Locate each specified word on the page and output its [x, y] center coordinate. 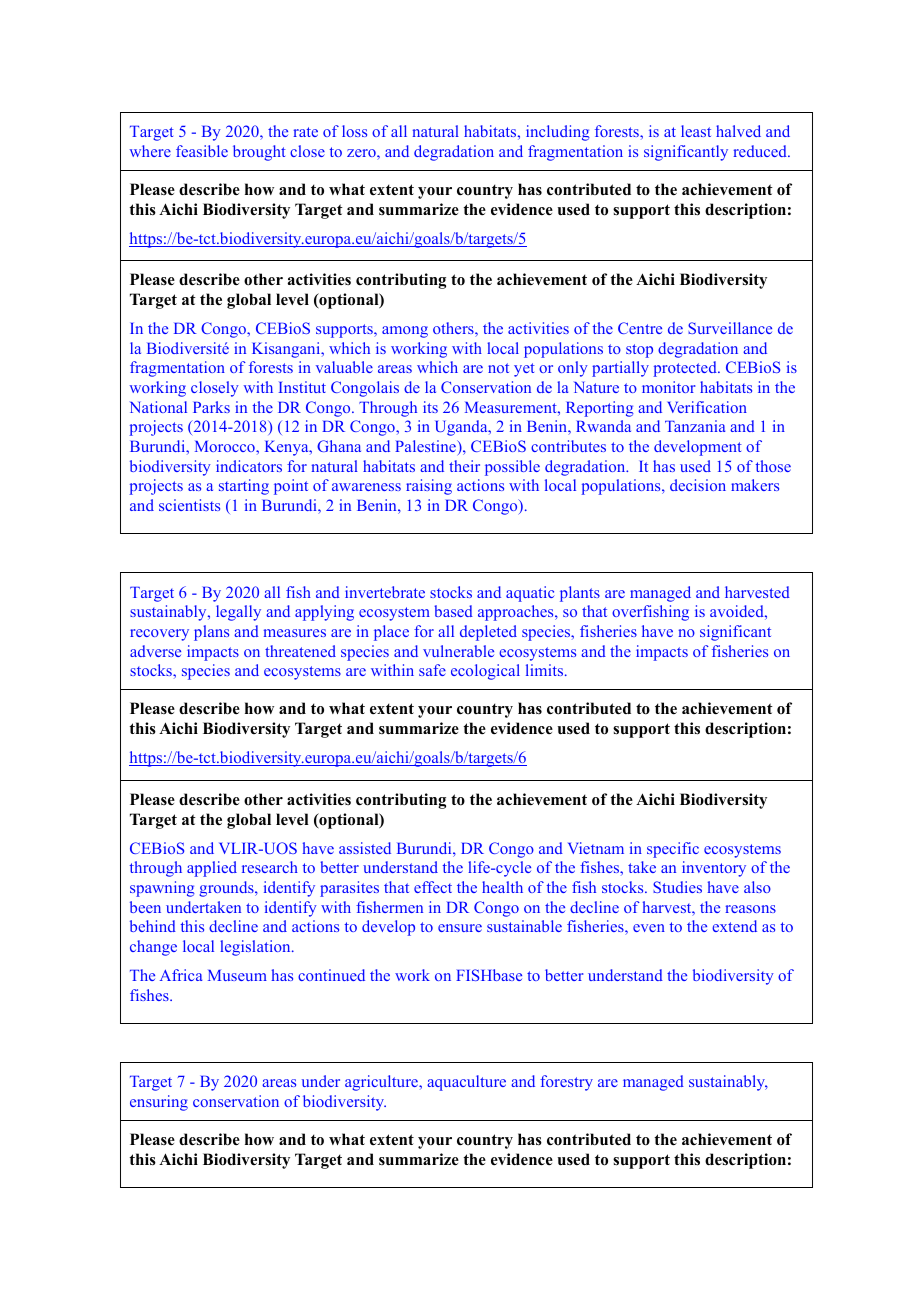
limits [546, 670]
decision [698, 485]
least [696, 131]
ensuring [159, 1103]
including [558, 133]
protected [686, 369]
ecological [485, 672]
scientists [189, 505]
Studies [677, 887]
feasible [202, 151]
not [498, 368]
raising [429, 487]
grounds [227, 889]
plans [211, 633]
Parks [211, 407]
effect [433, 887]
